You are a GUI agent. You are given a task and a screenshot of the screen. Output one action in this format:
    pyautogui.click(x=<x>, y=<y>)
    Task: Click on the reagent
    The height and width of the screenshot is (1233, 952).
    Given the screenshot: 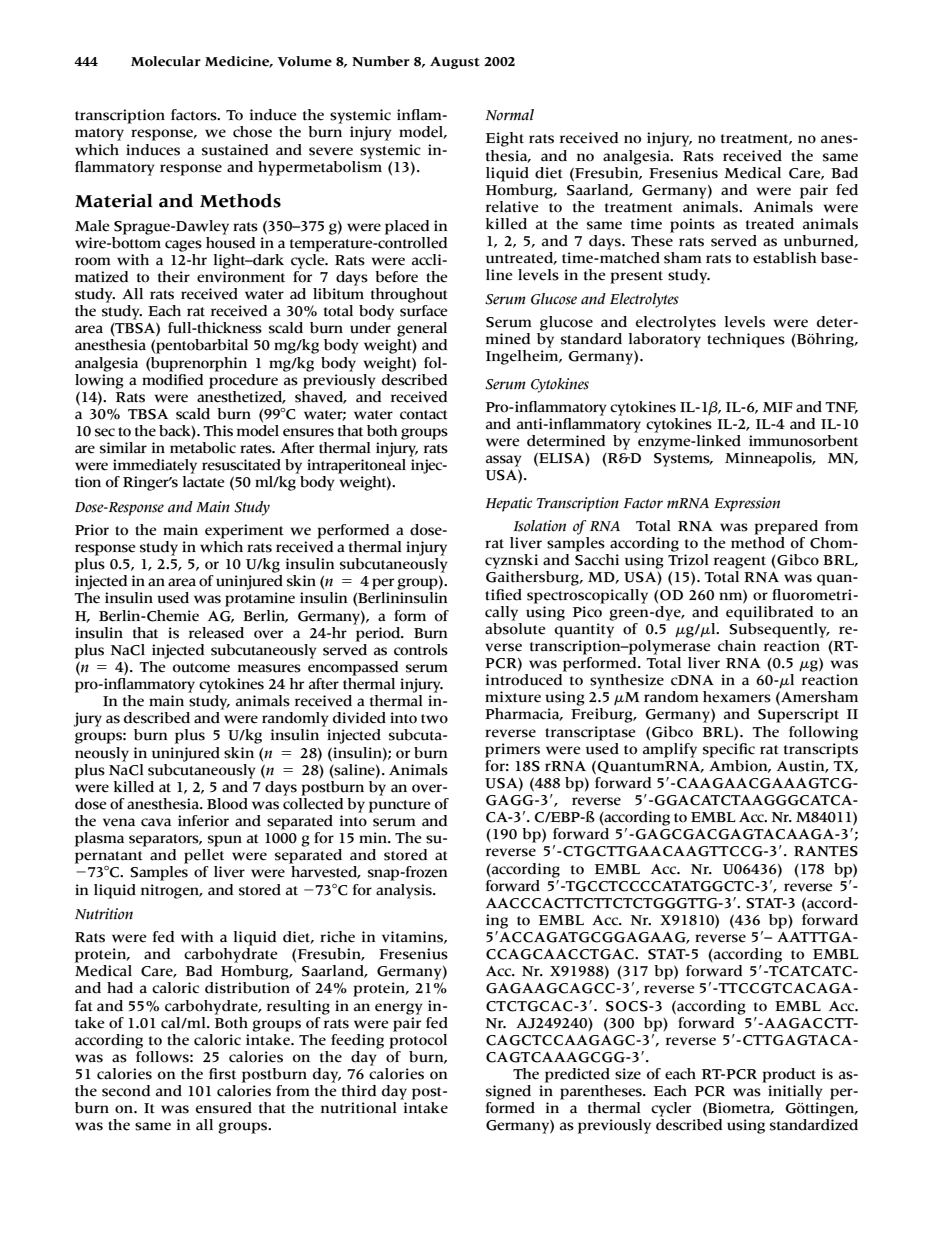 What is the action you would take?
    pyautogui.click(x=740, y=562)
